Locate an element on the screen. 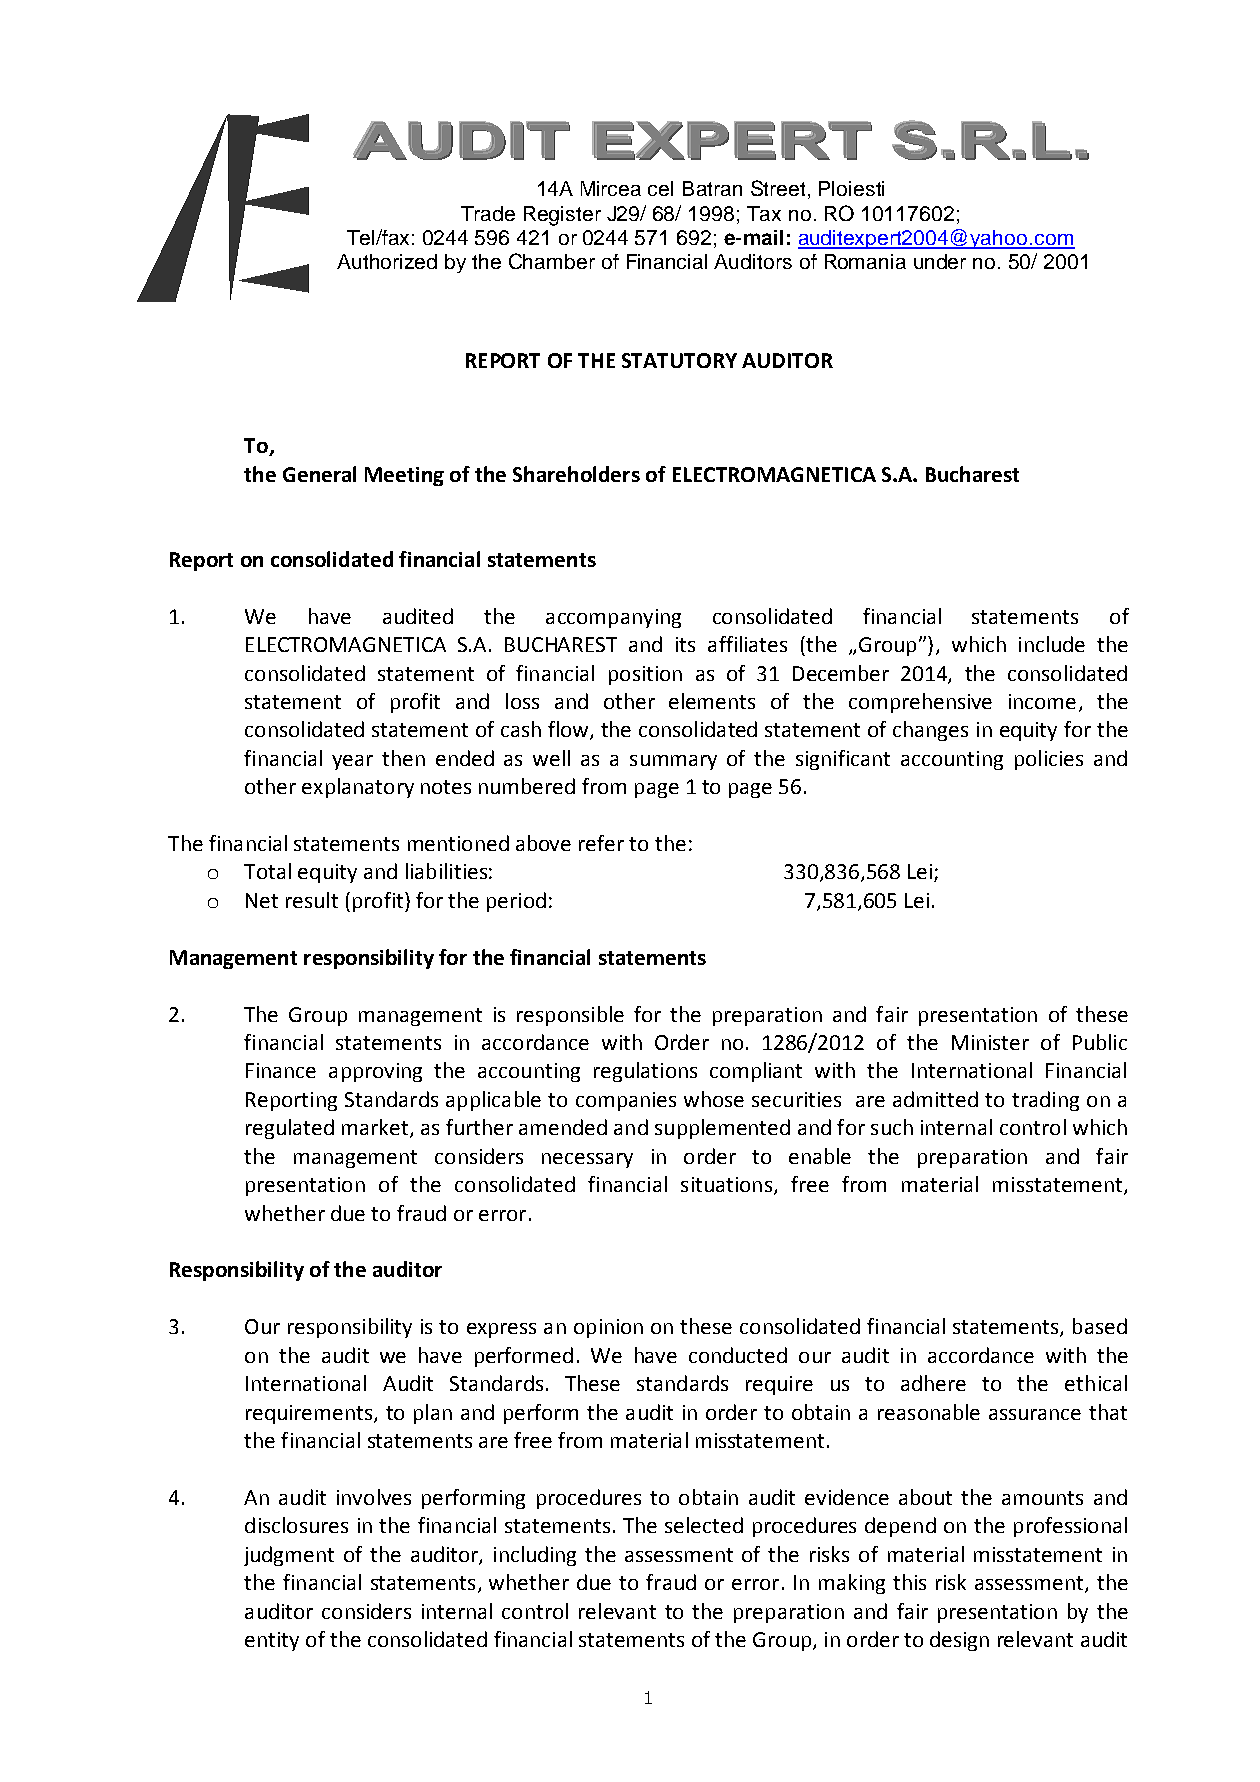  under is located at coordinates (940, 261).
